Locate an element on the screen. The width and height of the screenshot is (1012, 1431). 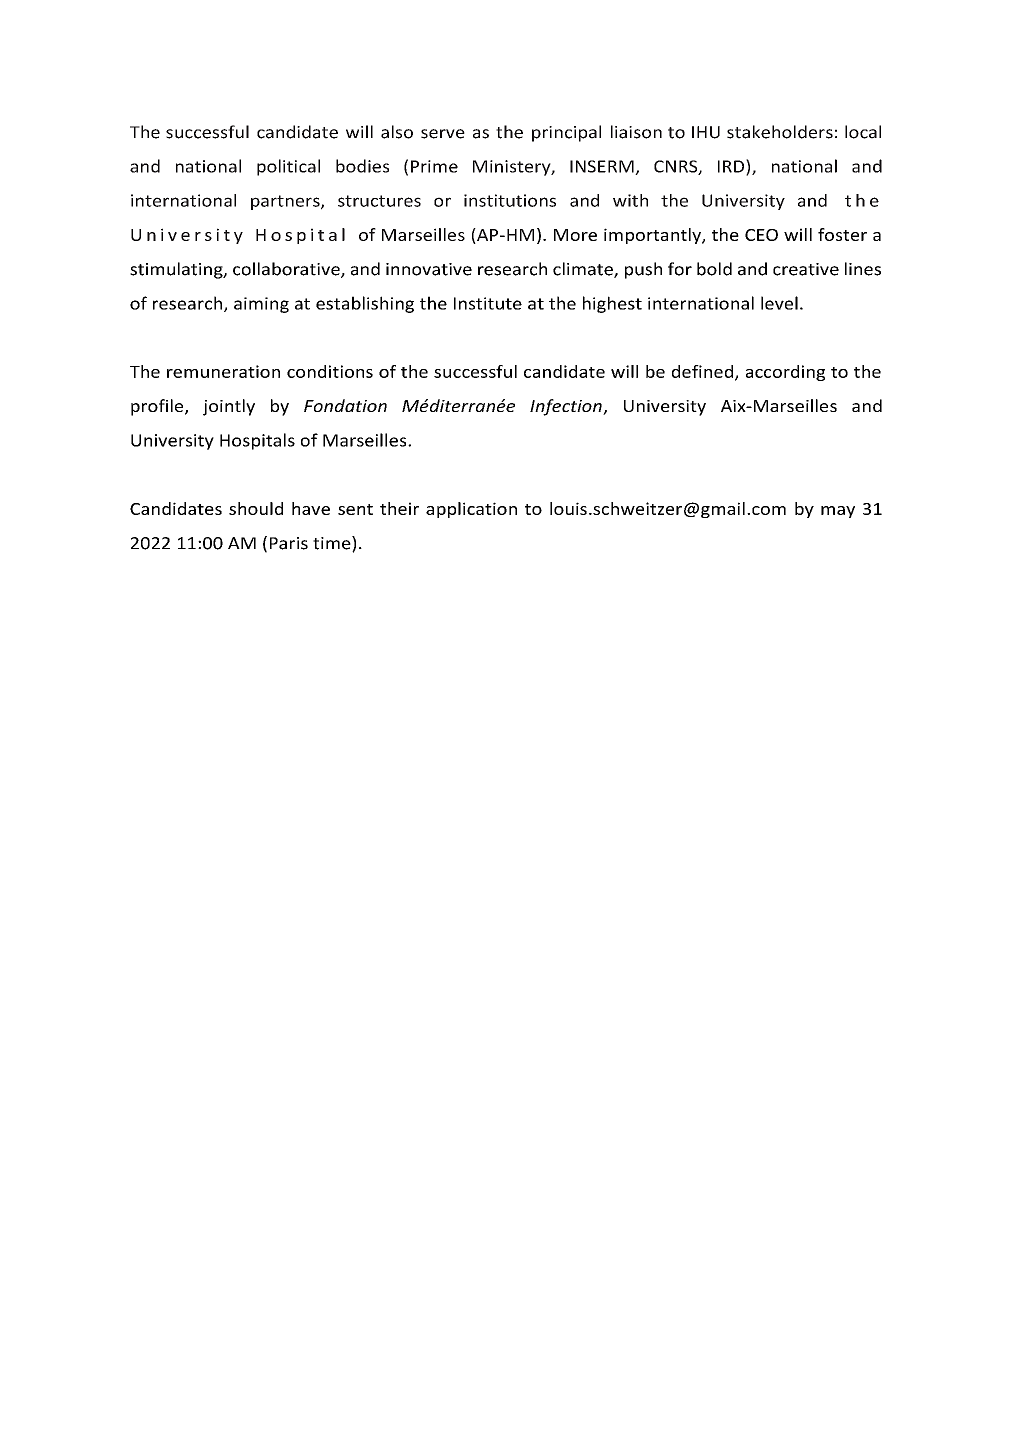
Institute is located at coordinates (488, 303).
